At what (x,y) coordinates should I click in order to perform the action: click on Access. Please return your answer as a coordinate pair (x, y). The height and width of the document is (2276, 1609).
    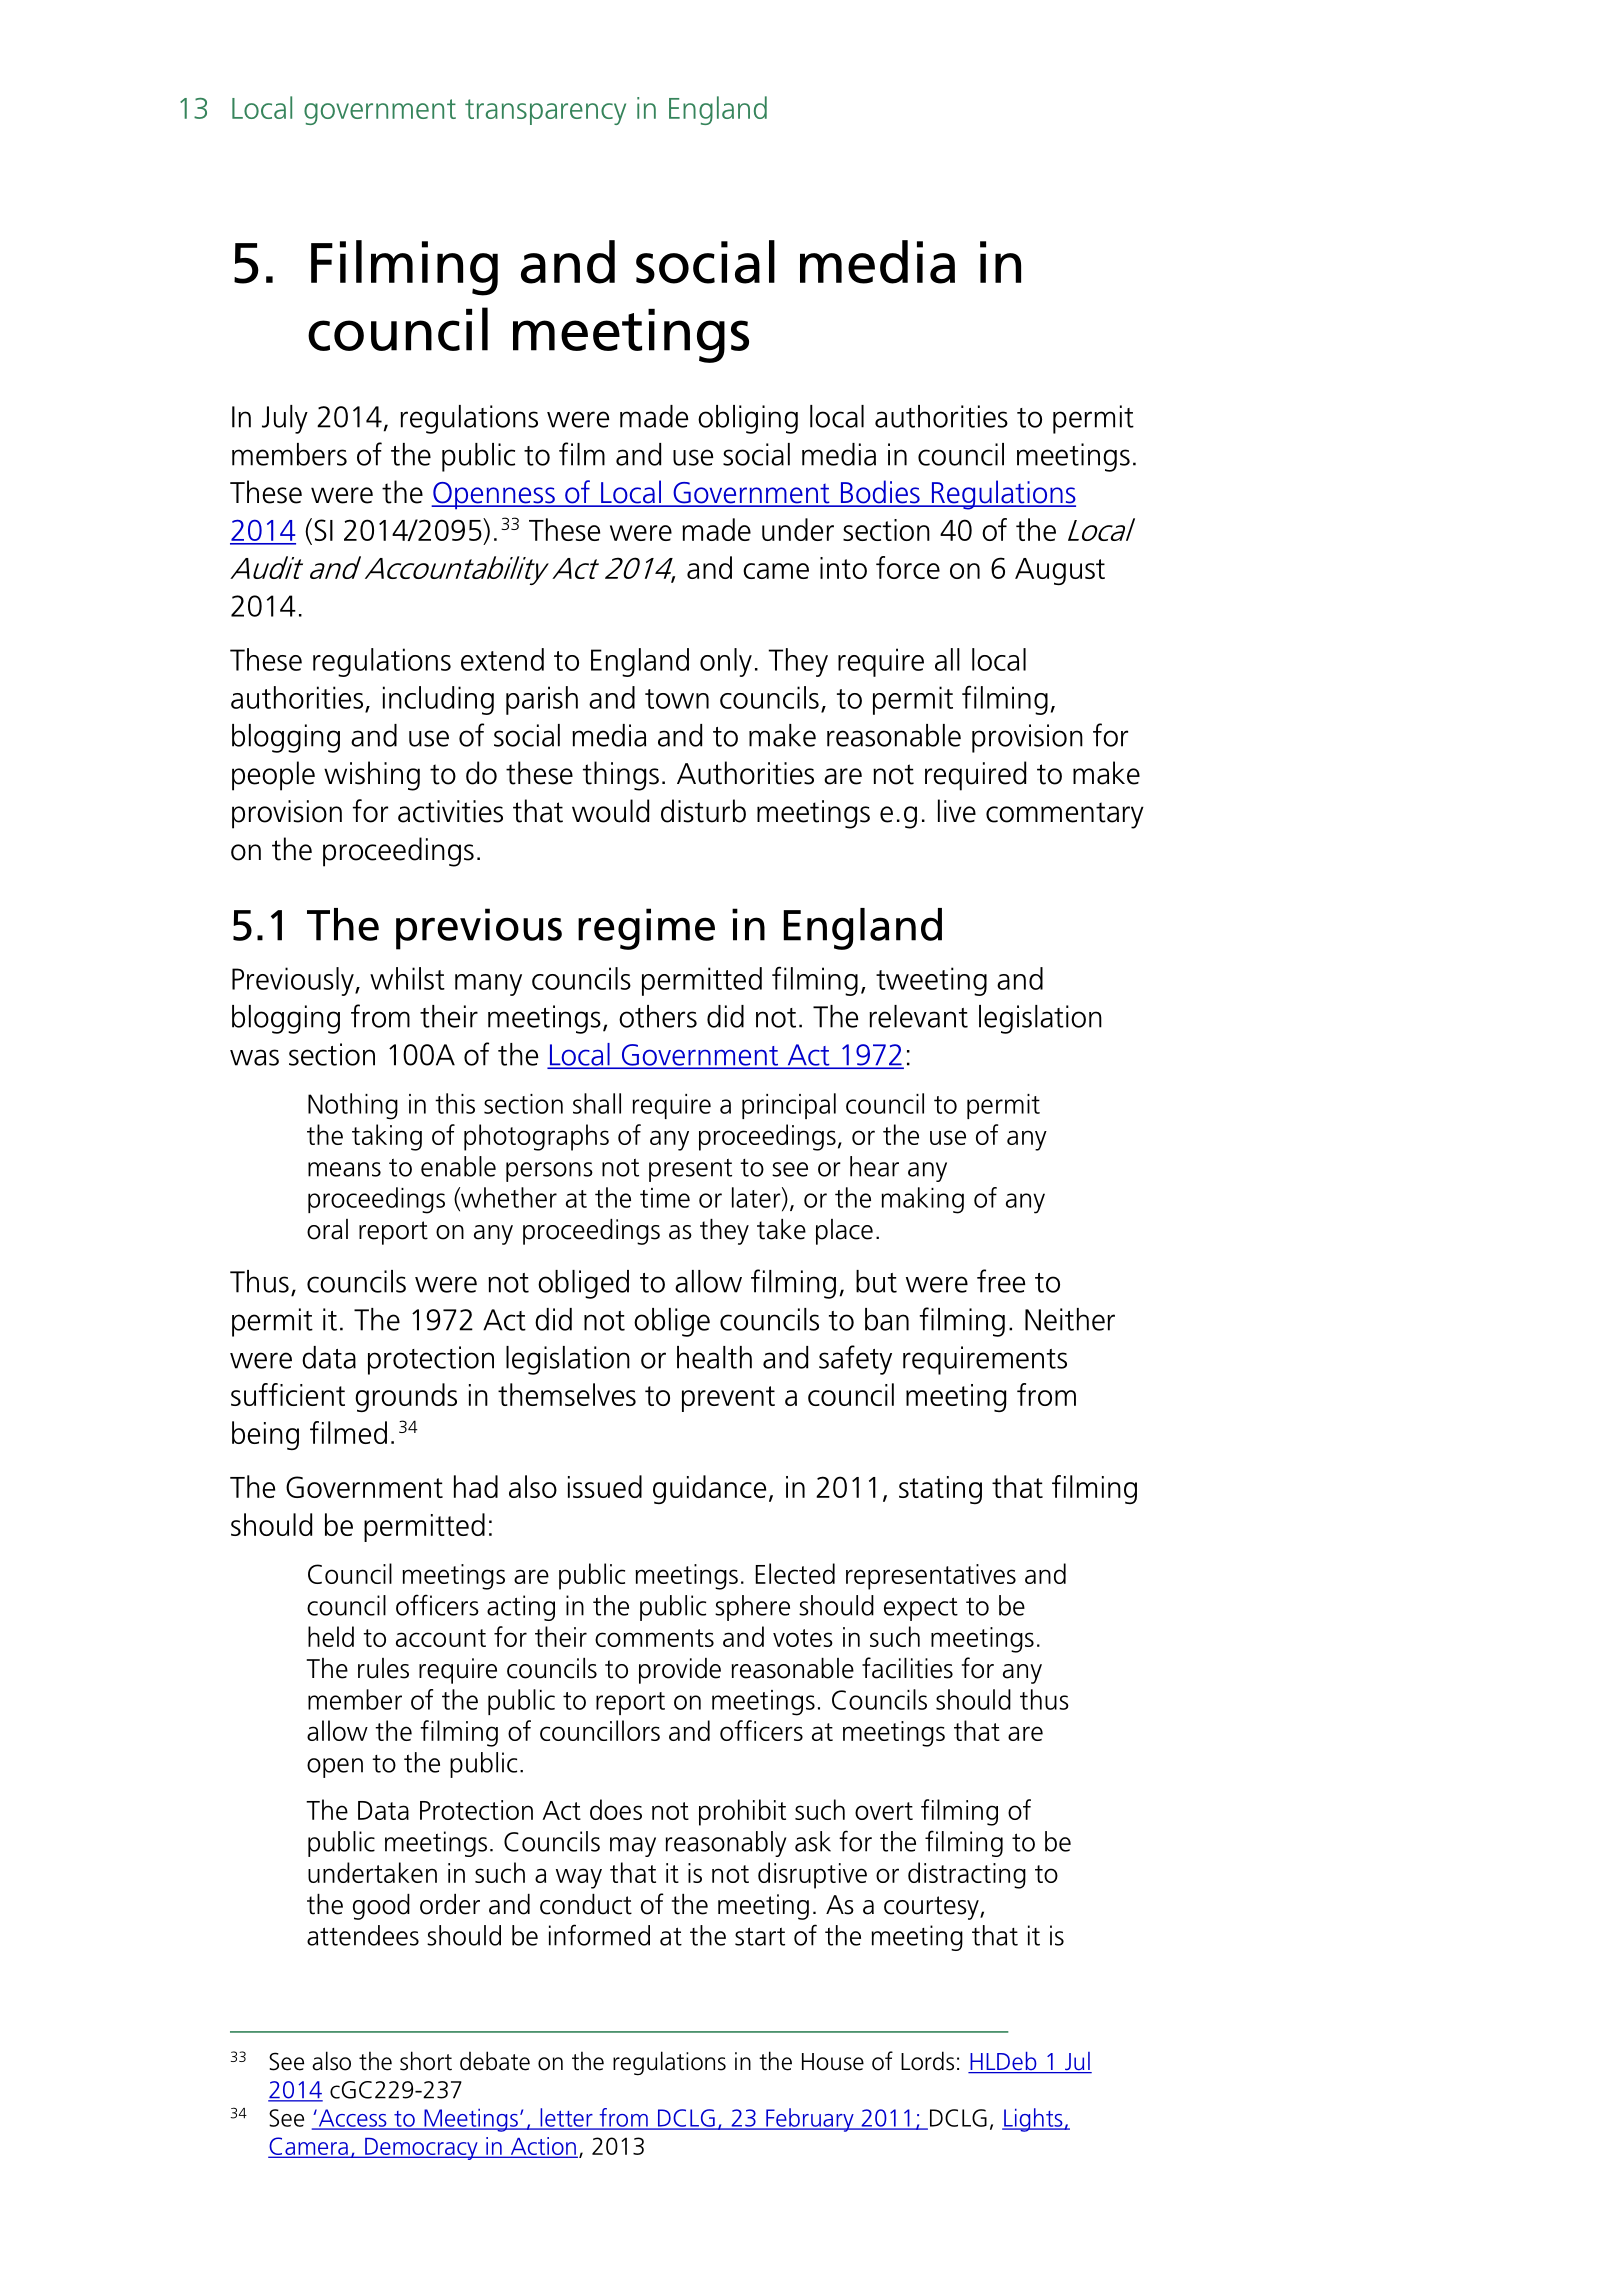
    Looking at the image, I should click on (352, 2119).
